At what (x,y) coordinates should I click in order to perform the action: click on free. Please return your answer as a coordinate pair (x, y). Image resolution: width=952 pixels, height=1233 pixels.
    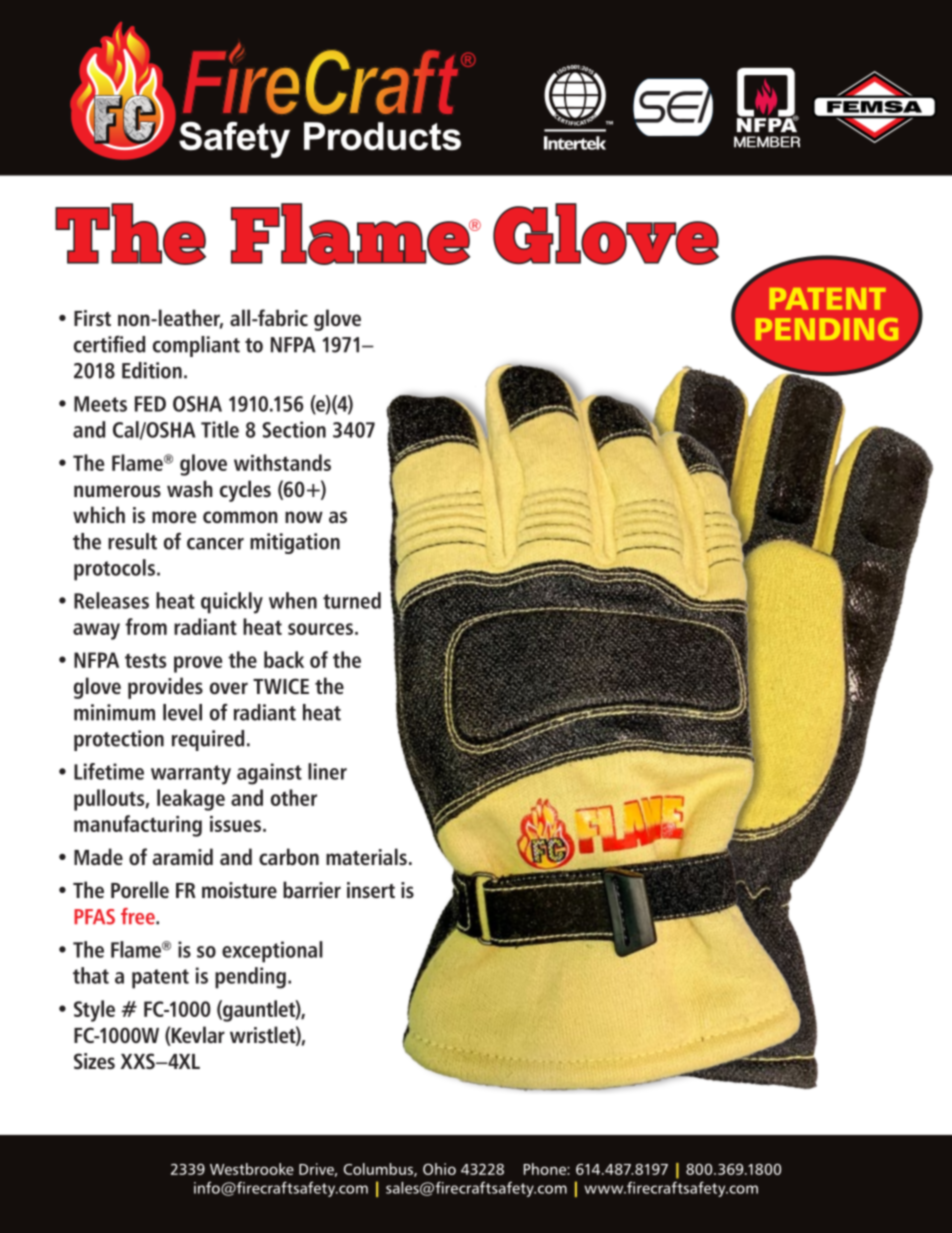
    Looking at the image, I should click on (139, 916).
